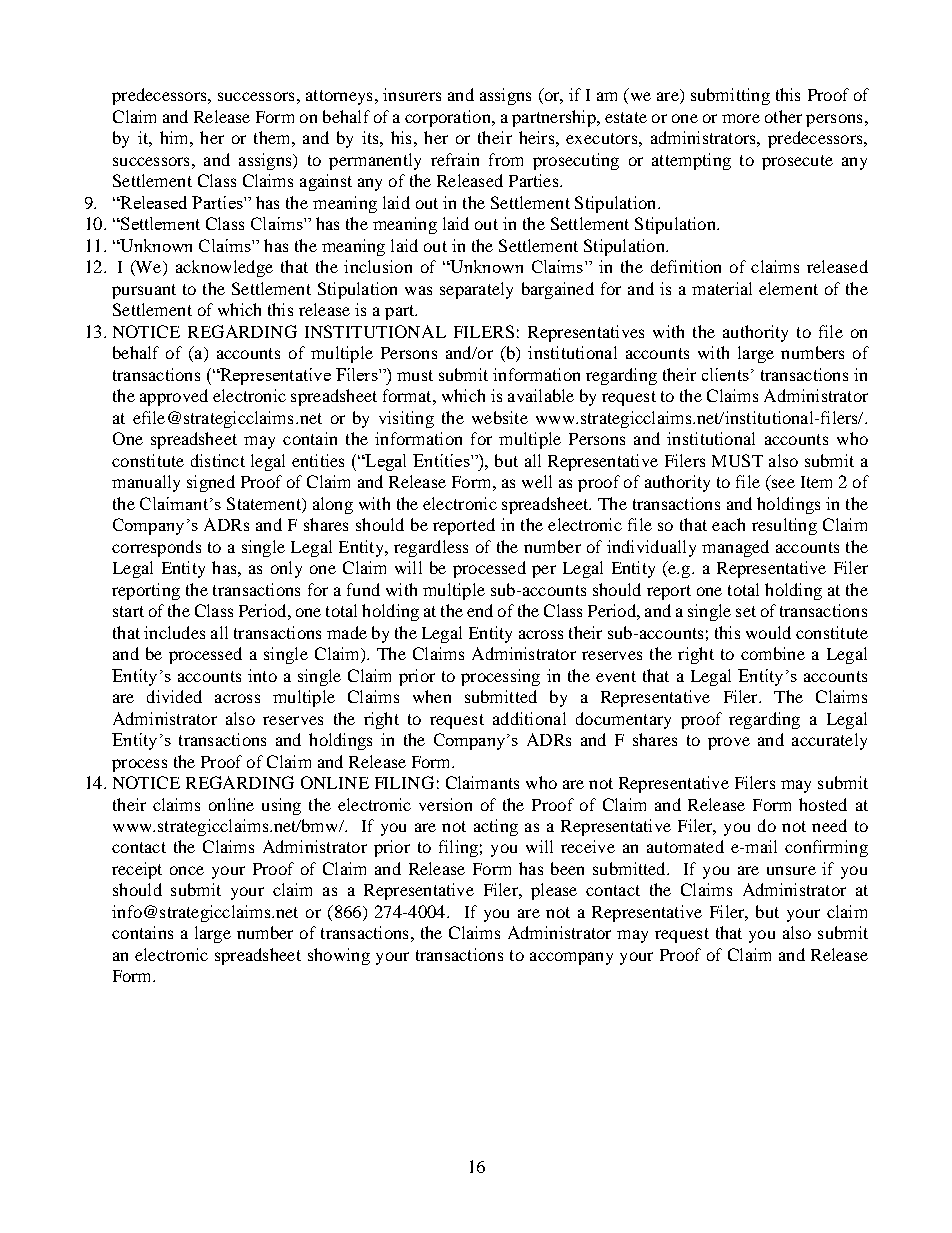  What do you see at coordinates (449, 118) in the screenshot?
I see `corporation` at bounding box center [449, 118].
